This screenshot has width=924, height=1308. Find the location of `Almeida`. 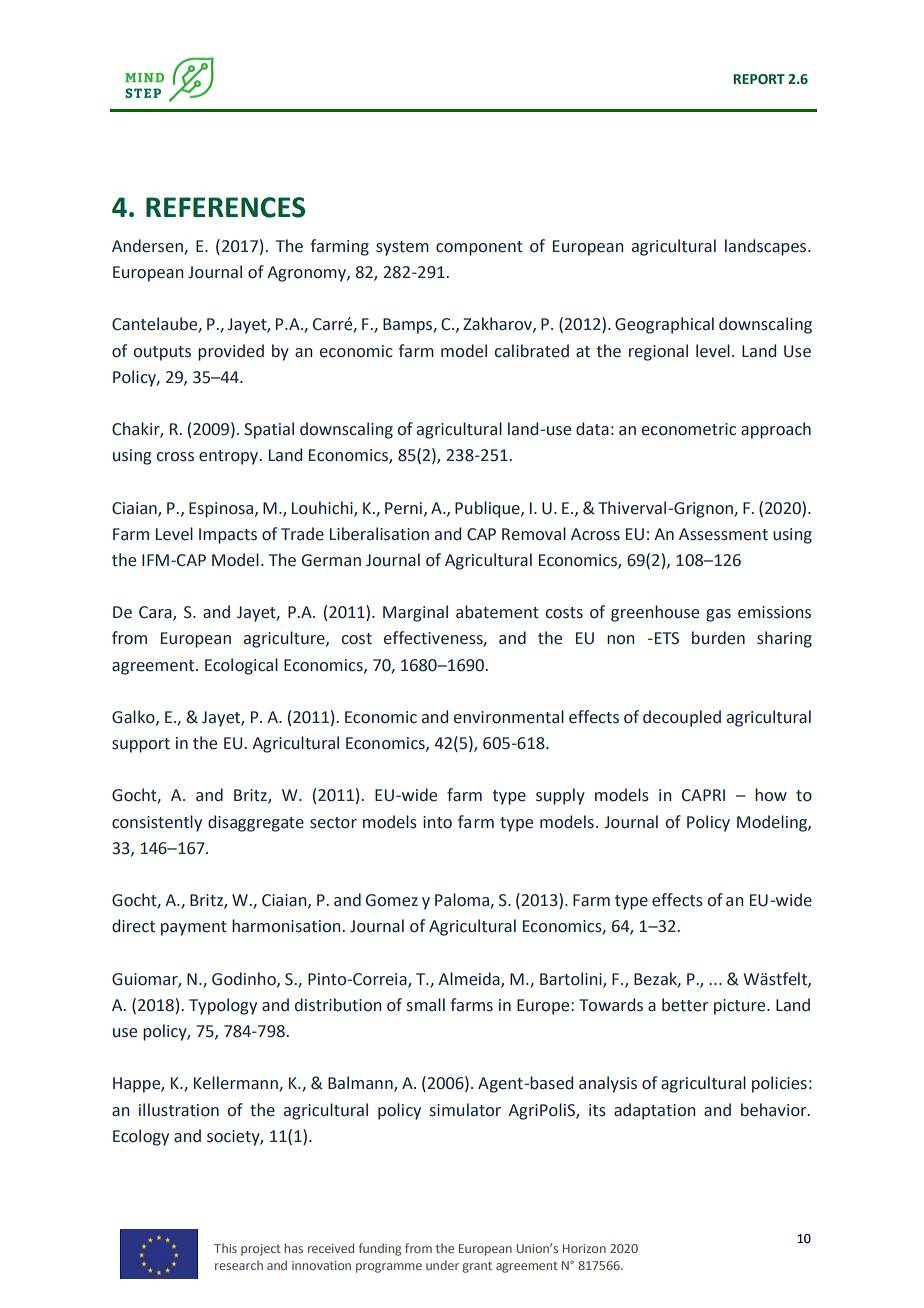

Almeida is located at coordinates (470, 980).
